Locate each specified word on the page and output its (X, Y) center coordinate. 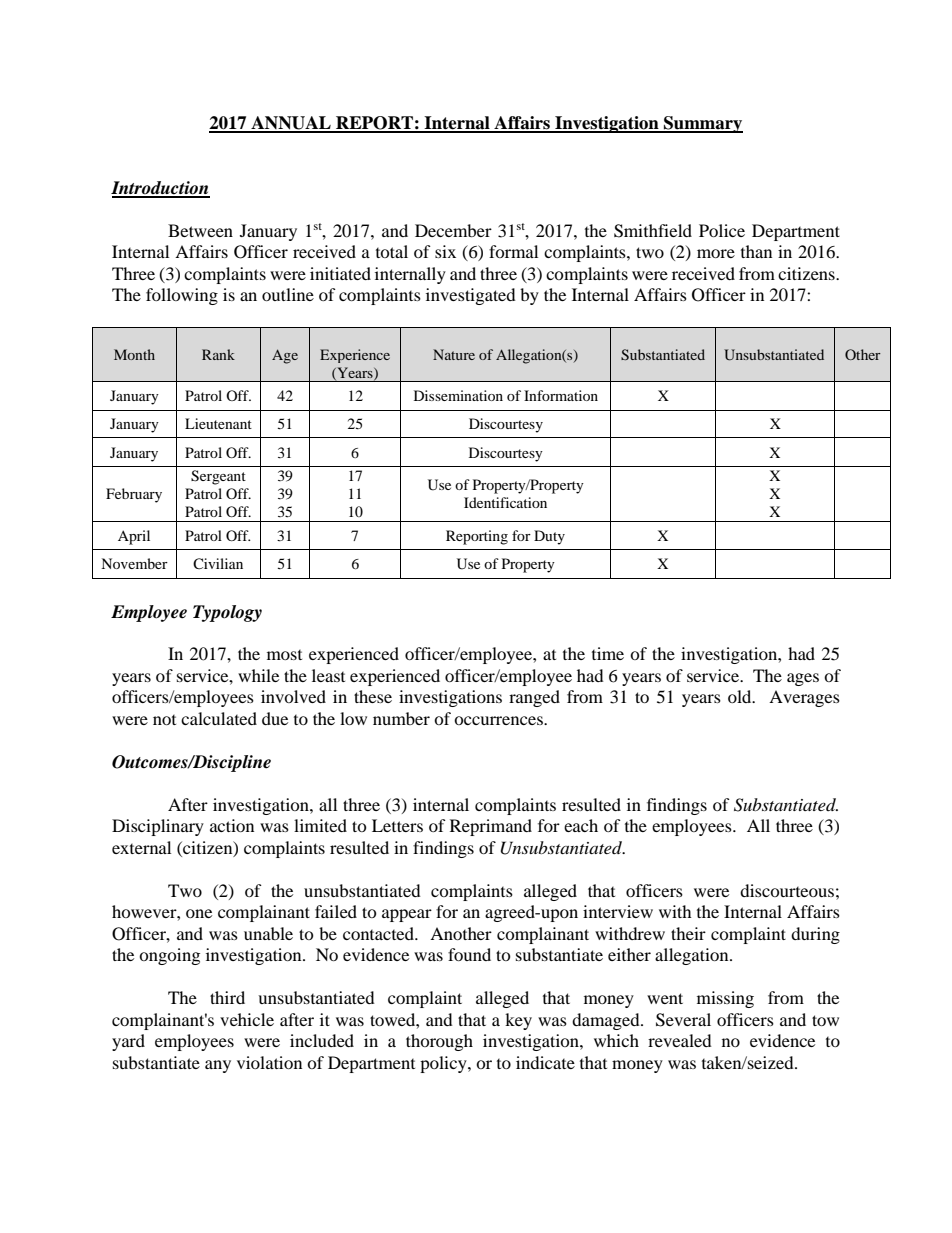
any (218, 1066)
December (453, 230)
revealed (680, 1040)
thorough (439, 1042)
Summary (702, 124)
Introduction (160, 189)
